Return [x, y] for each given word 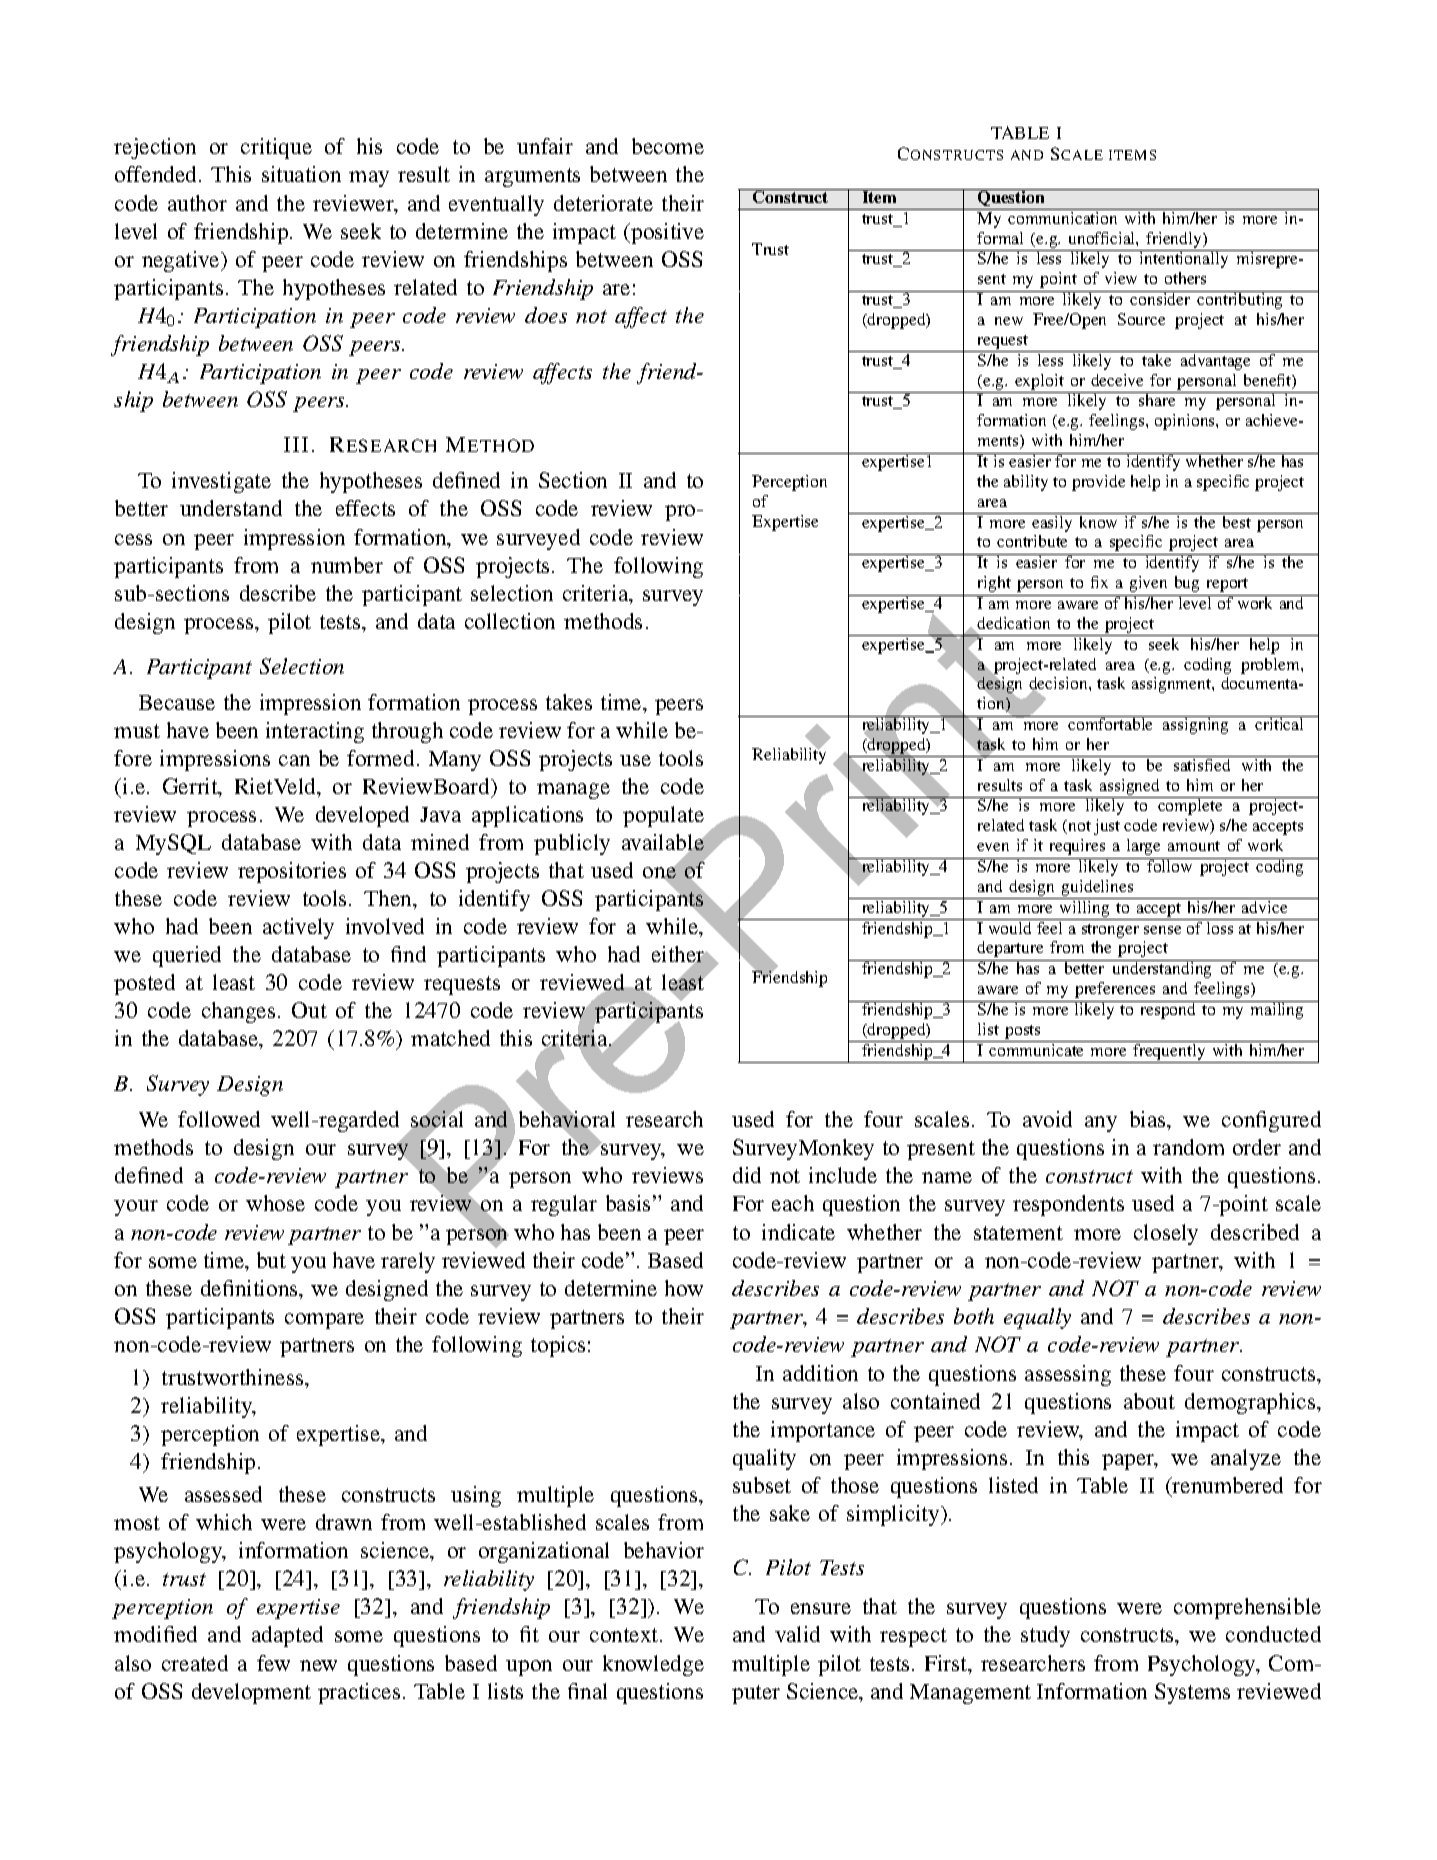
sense [1162, 930]
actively [298, 928]
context [625, 1635]
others [1185, 278]
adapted [287, 1636]
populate [663, 816]
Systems [1192, 1693]
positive [666, 233]
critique [276, 148]
